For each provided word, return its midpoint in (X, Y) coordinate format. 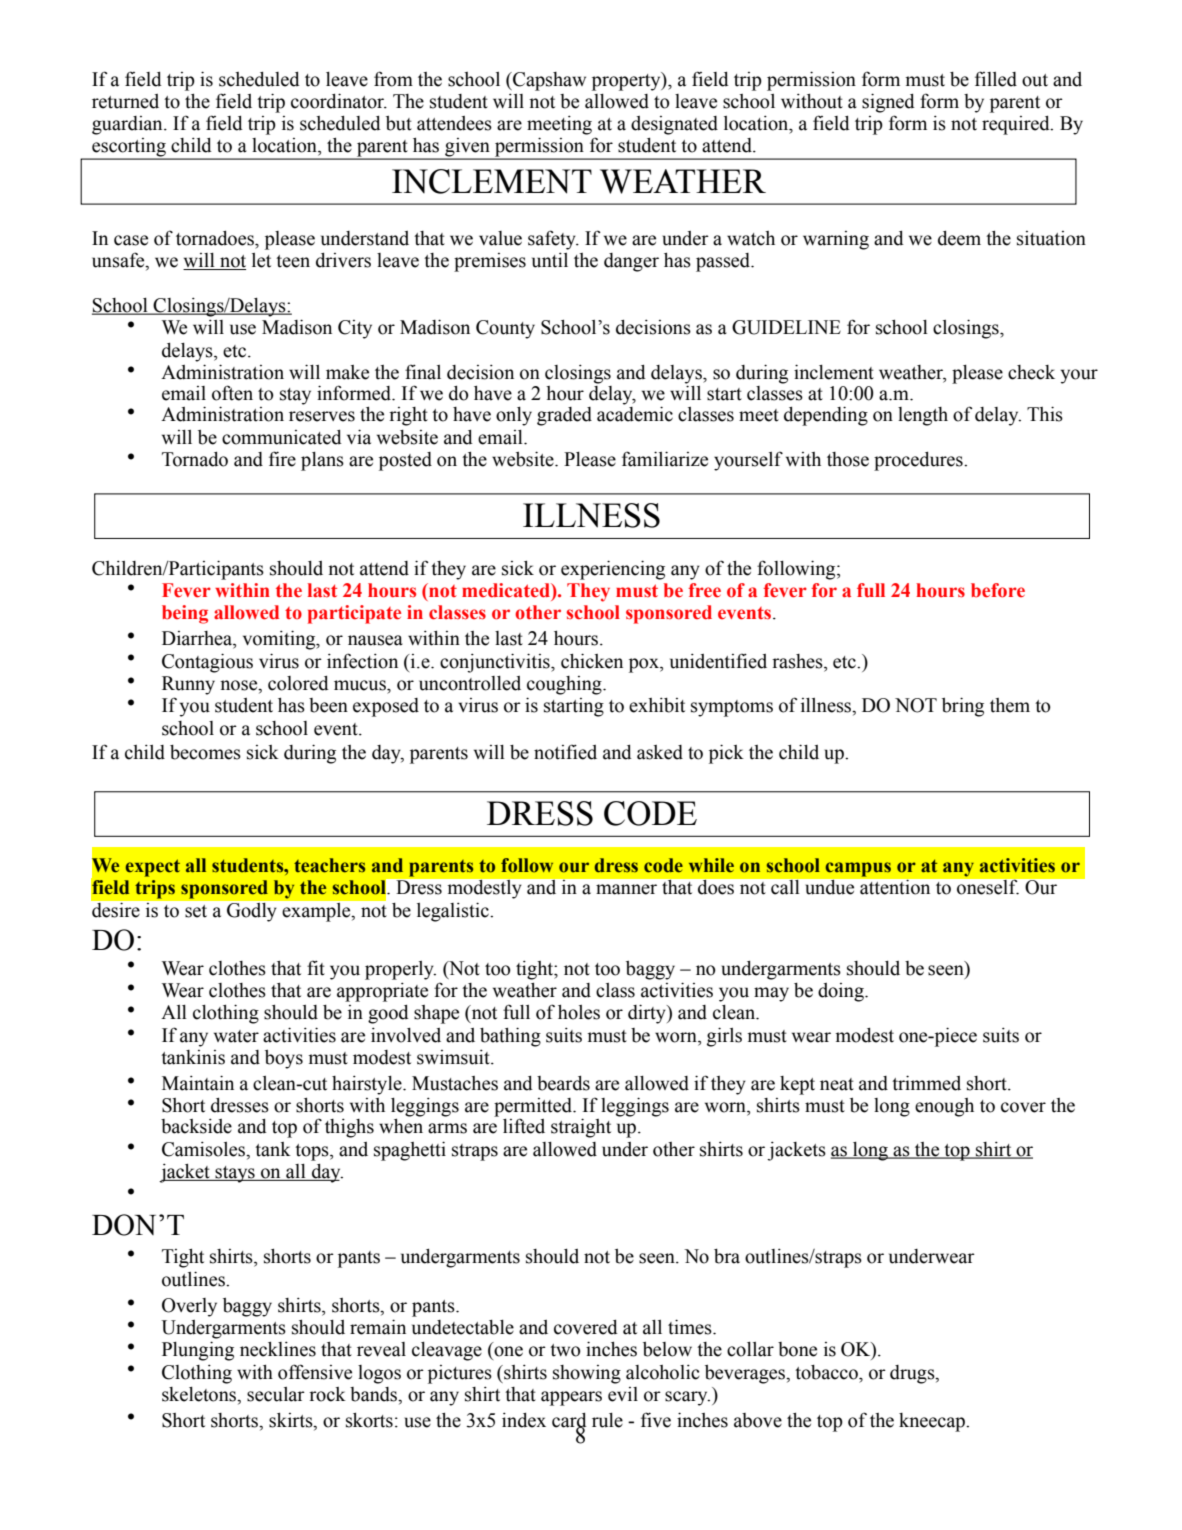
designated (674, 125)
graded (564, 416)
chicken (592, 661)
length (923, 416)
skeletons (200, 1395)
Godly (251, 912)
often (232, 393)
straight (581, 1128)
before (998, 590)
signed (888, 103)
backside (196, 1126)
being (185, 614)
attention (895, 887)
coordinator (339, 101)
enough (944, 1107)
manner (626, 889)
